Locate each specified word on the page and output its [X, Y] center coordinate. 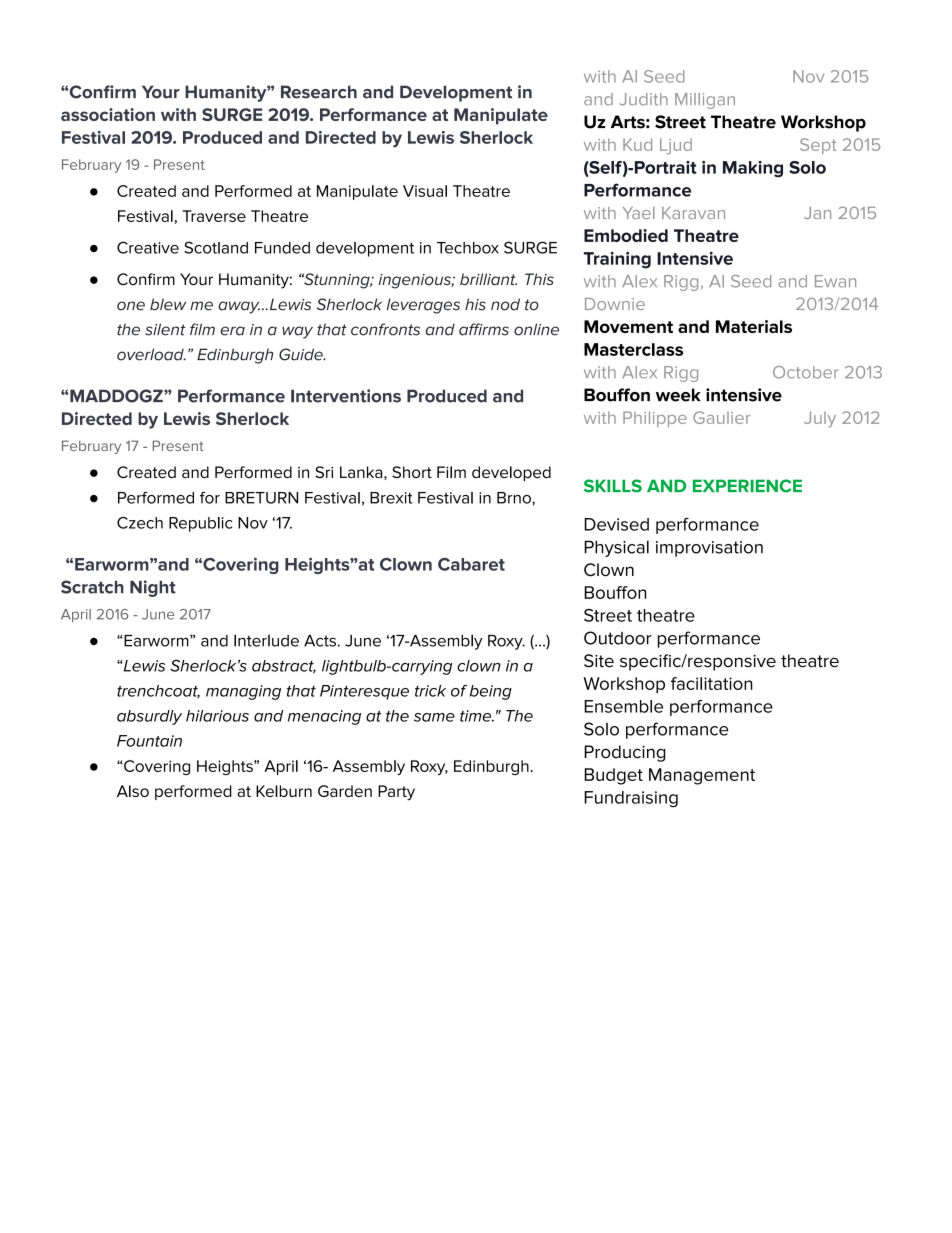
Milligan [705, 101]
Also [133, 791]
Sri [324, 472]
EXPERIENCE [747, 486]
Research [319, 92]
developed [511, 473]
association [108, 114]
